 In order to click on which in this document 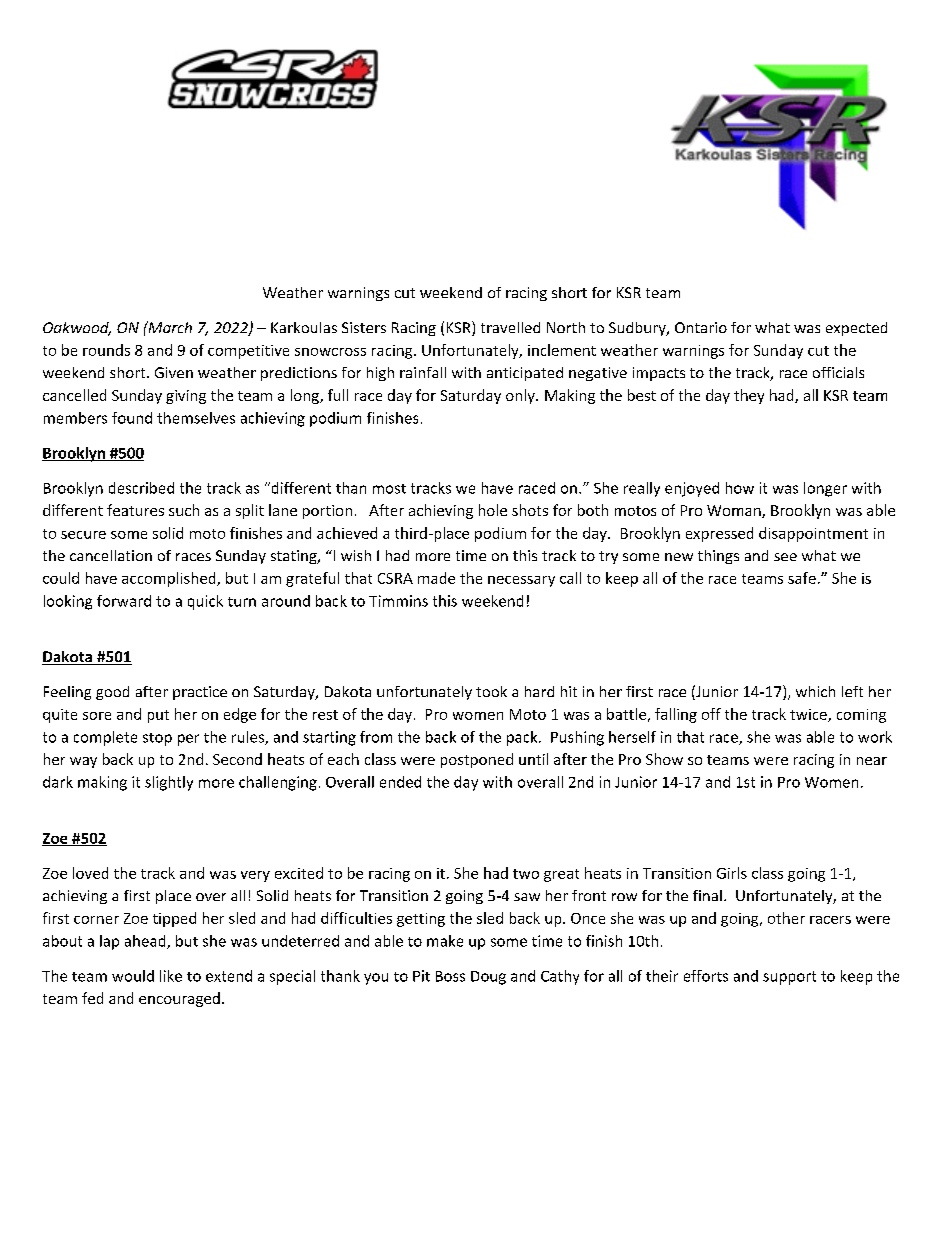, I will do `click(815, 691)`.
